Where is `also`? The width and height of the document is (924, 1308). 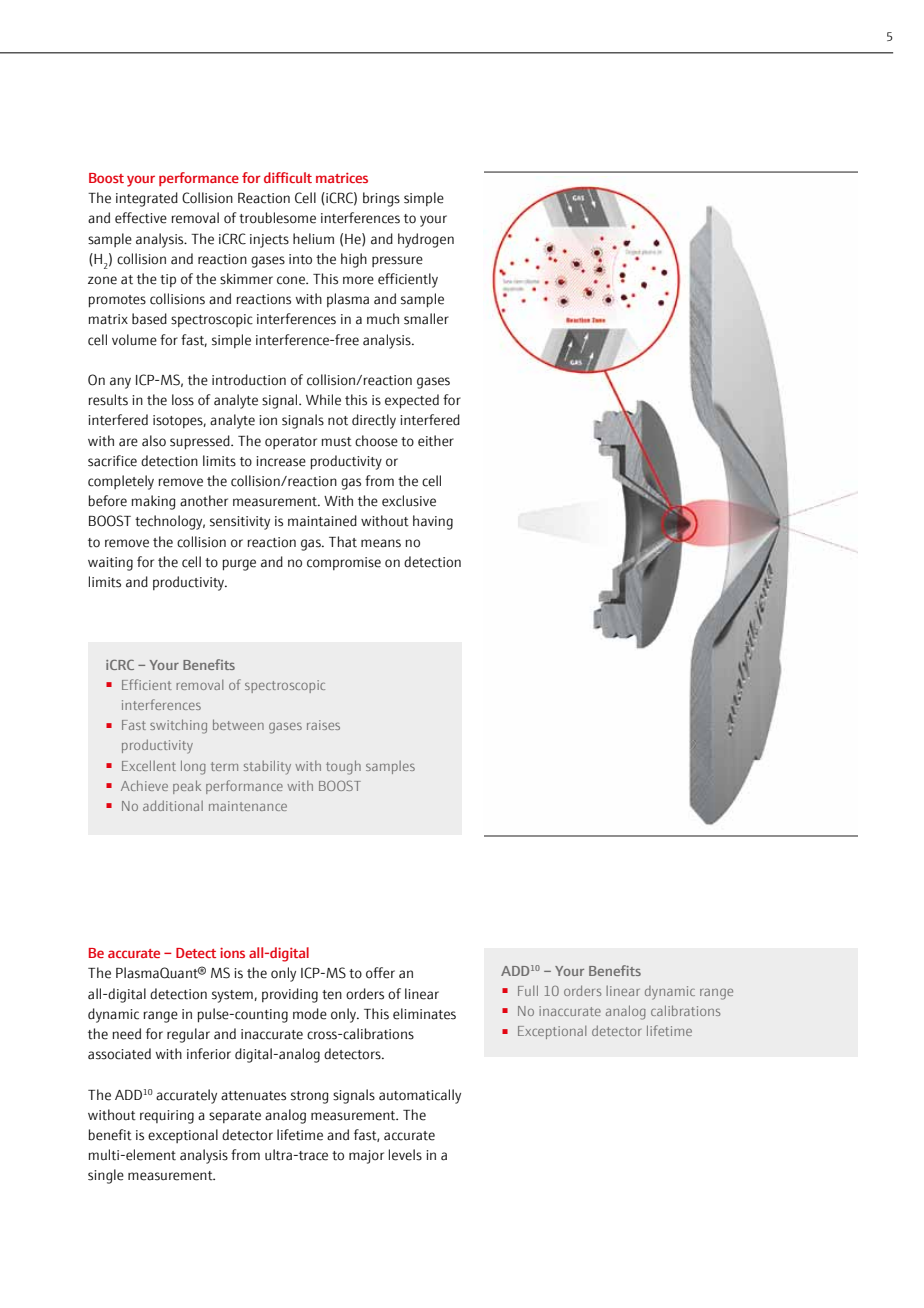
also is located at coordinates (154, 441).
